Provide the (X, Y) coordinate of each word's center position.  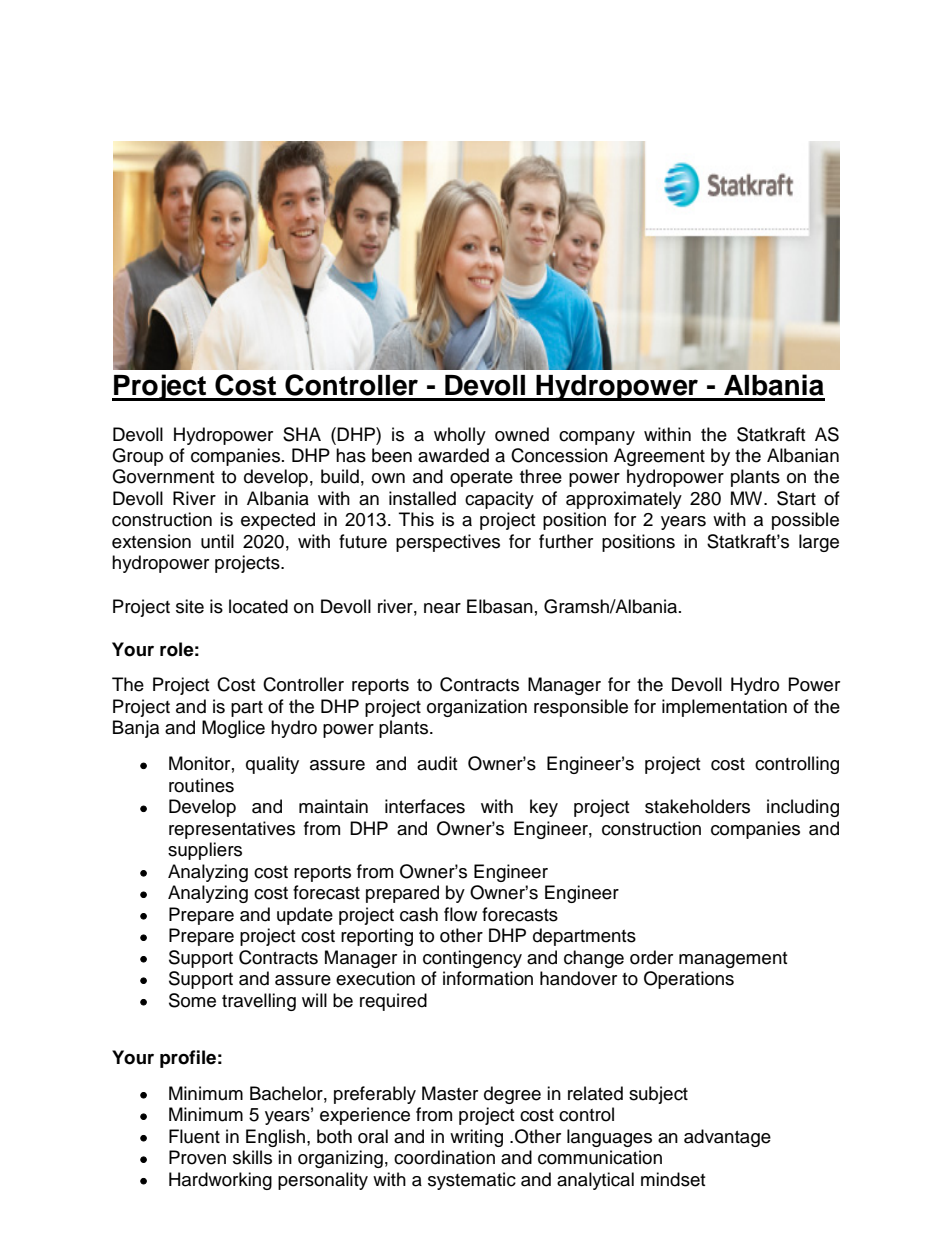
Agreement (659, 457)
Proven (197, 1157)
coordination (444, 1157)
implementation (724, 708)
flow (460, 914)
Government (163, 476)
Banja (136, 729)
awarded (453, 455)
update (305, 916)
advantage (727, 1138)
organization (477, 708)
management (733, 960)
